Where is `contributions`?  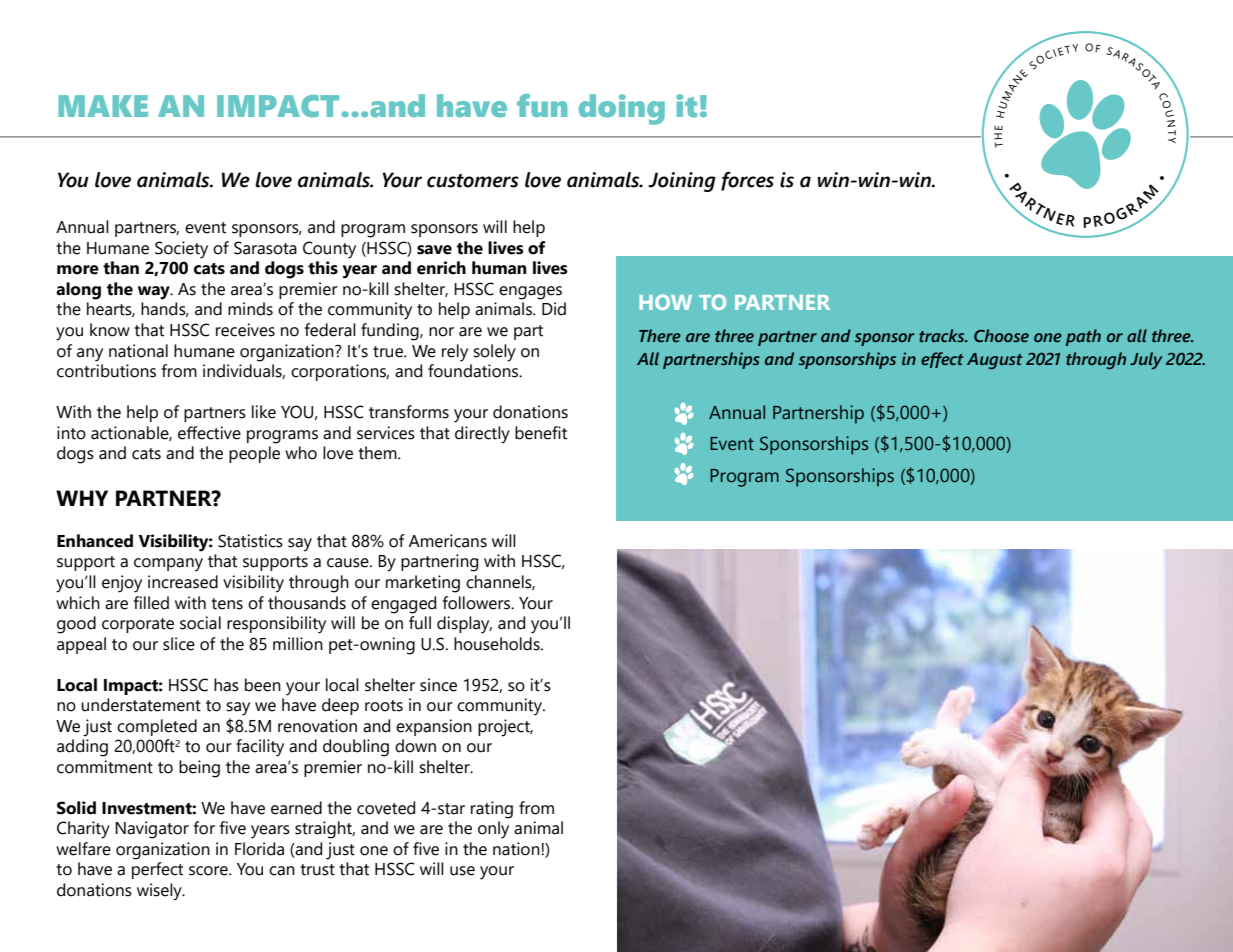 contributions is located at coordinates (106, 371).
